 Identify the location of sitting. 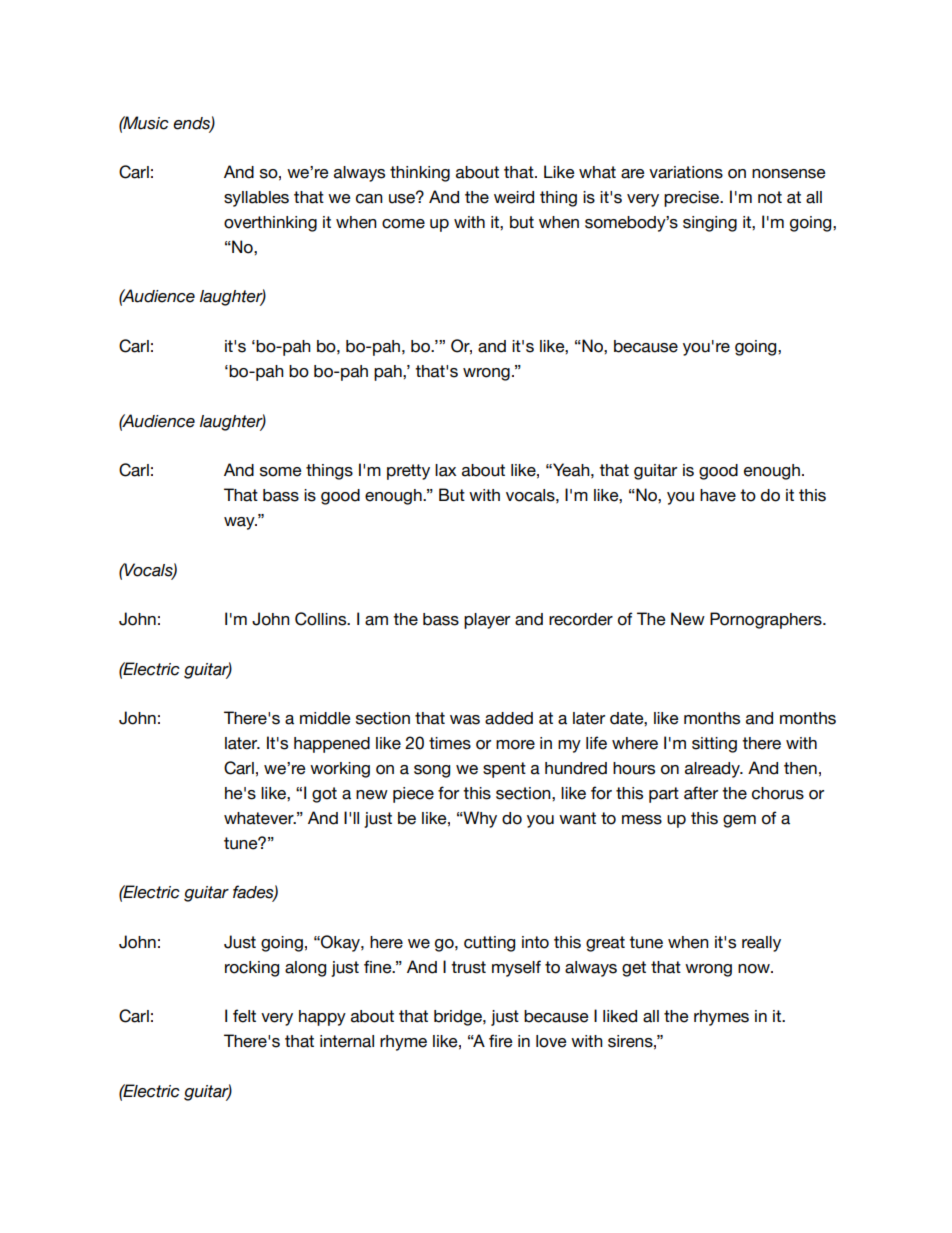
(714, 745).
